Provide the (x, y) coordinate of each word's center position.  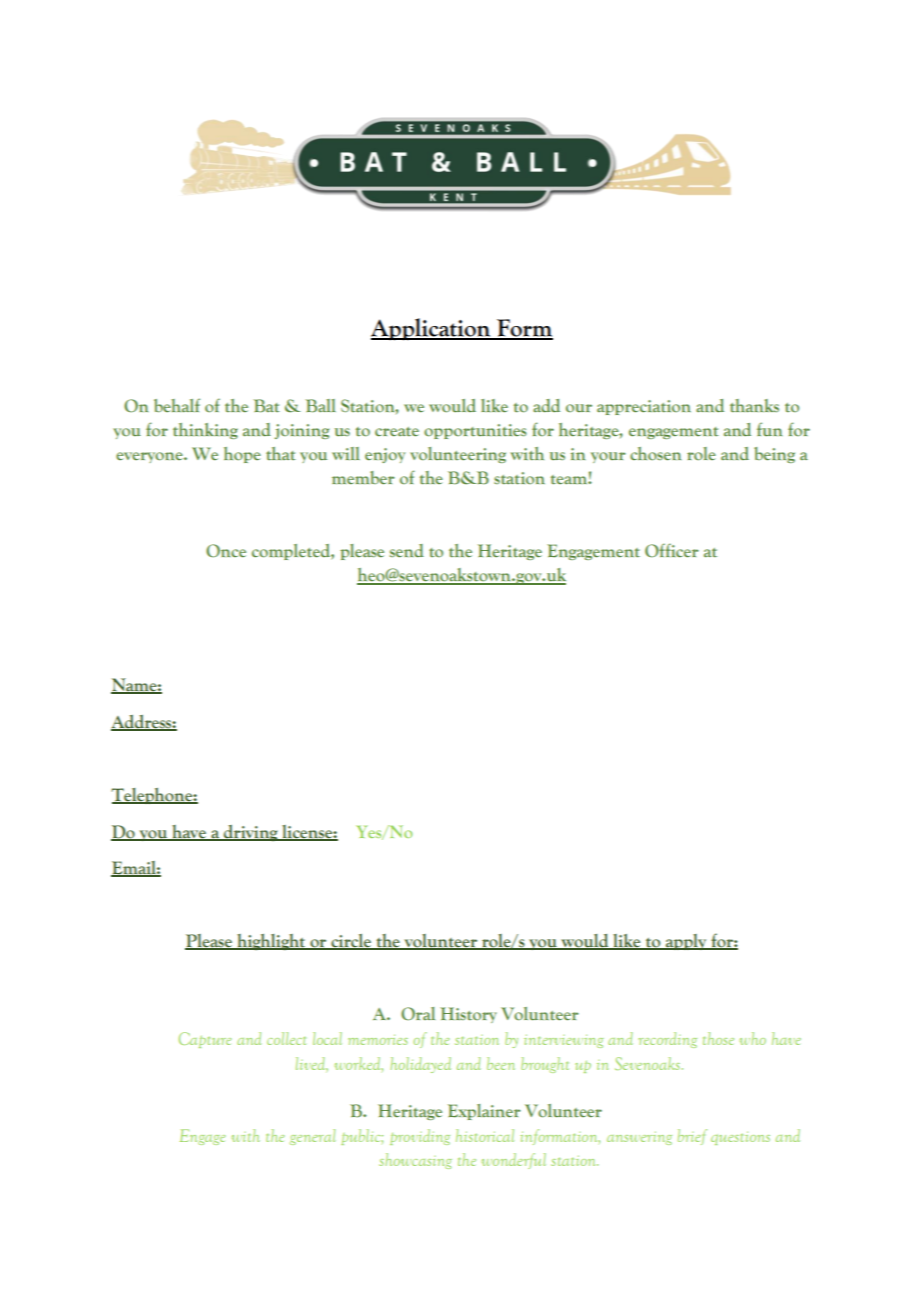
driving (251, 833)
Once (226, 551)
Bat (266, 406)
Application (432, 329)
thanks (754, 405)
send (407, 551)
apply (686, 942)
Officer (672, 550)
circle (351, 942)
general (312, 1137)
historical (485, 1135)
